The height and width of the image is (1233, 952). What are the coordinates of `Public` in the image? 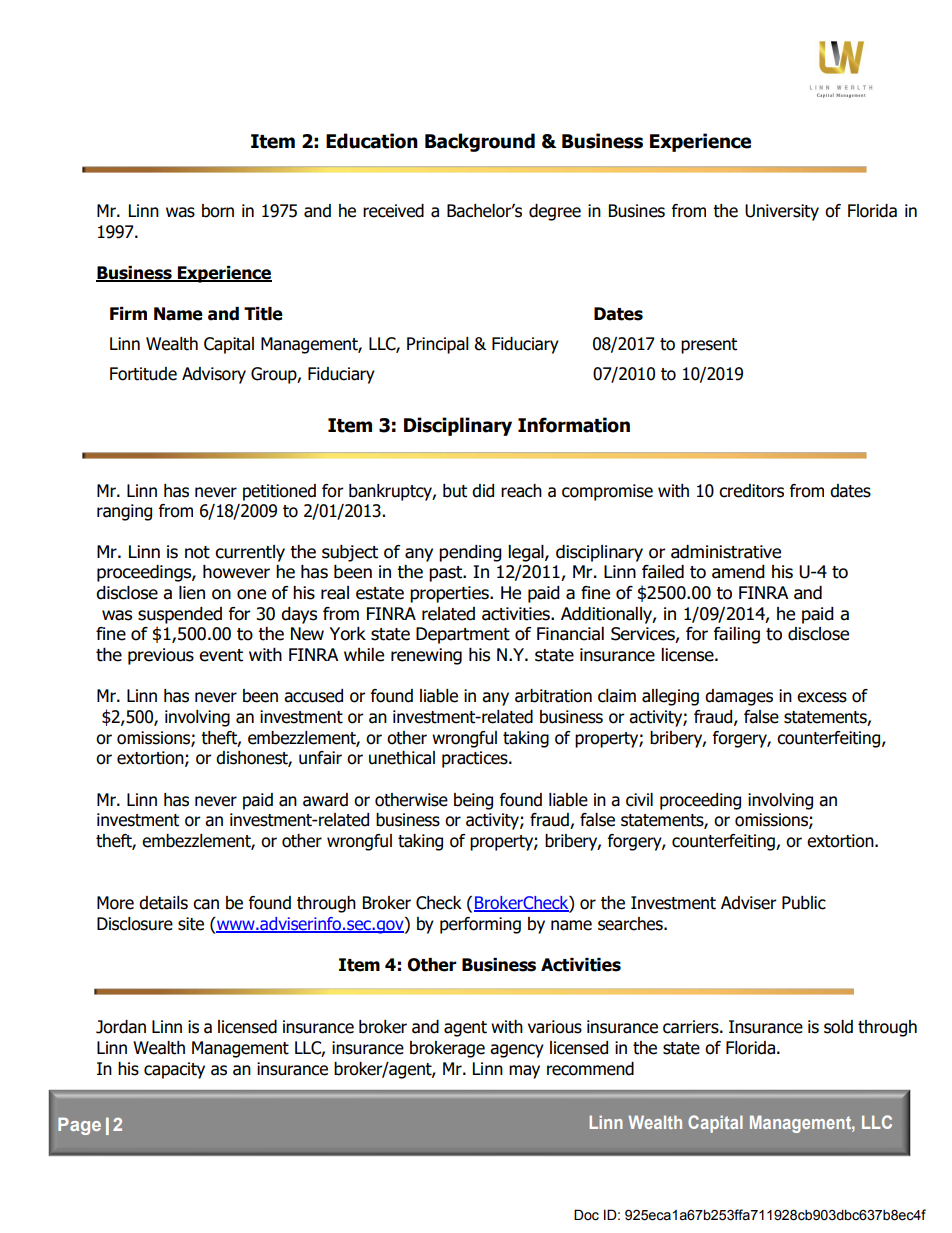 It's located at (804, 903).
